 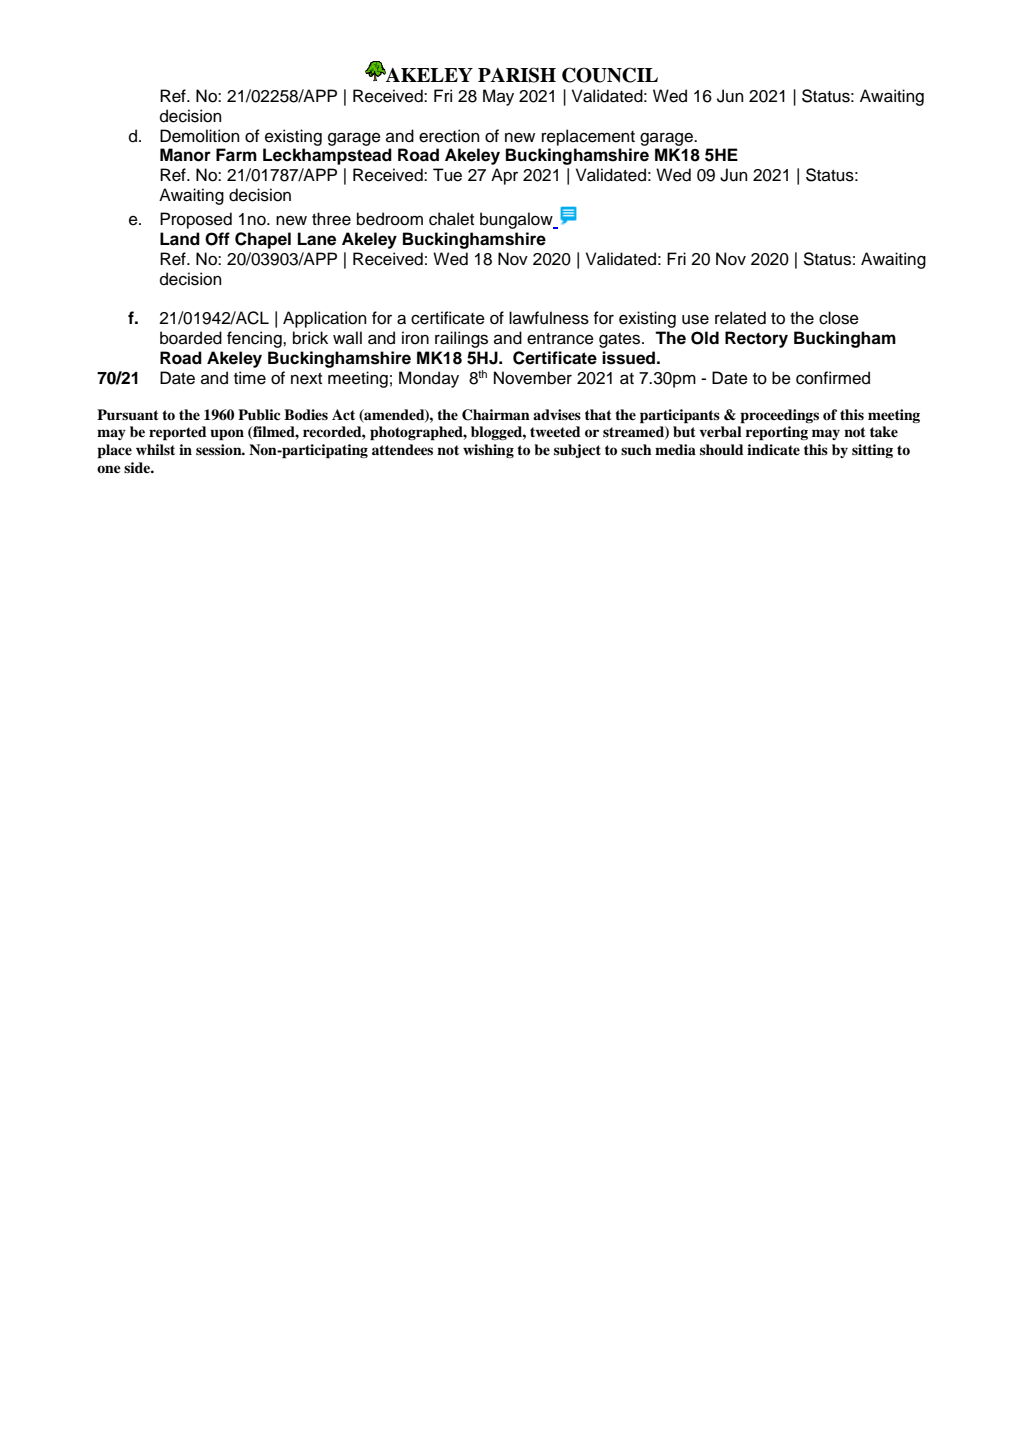 What do you see at coordinates (451, 219) in the document?
I see `chalet` at bounding box center [451, 219].
